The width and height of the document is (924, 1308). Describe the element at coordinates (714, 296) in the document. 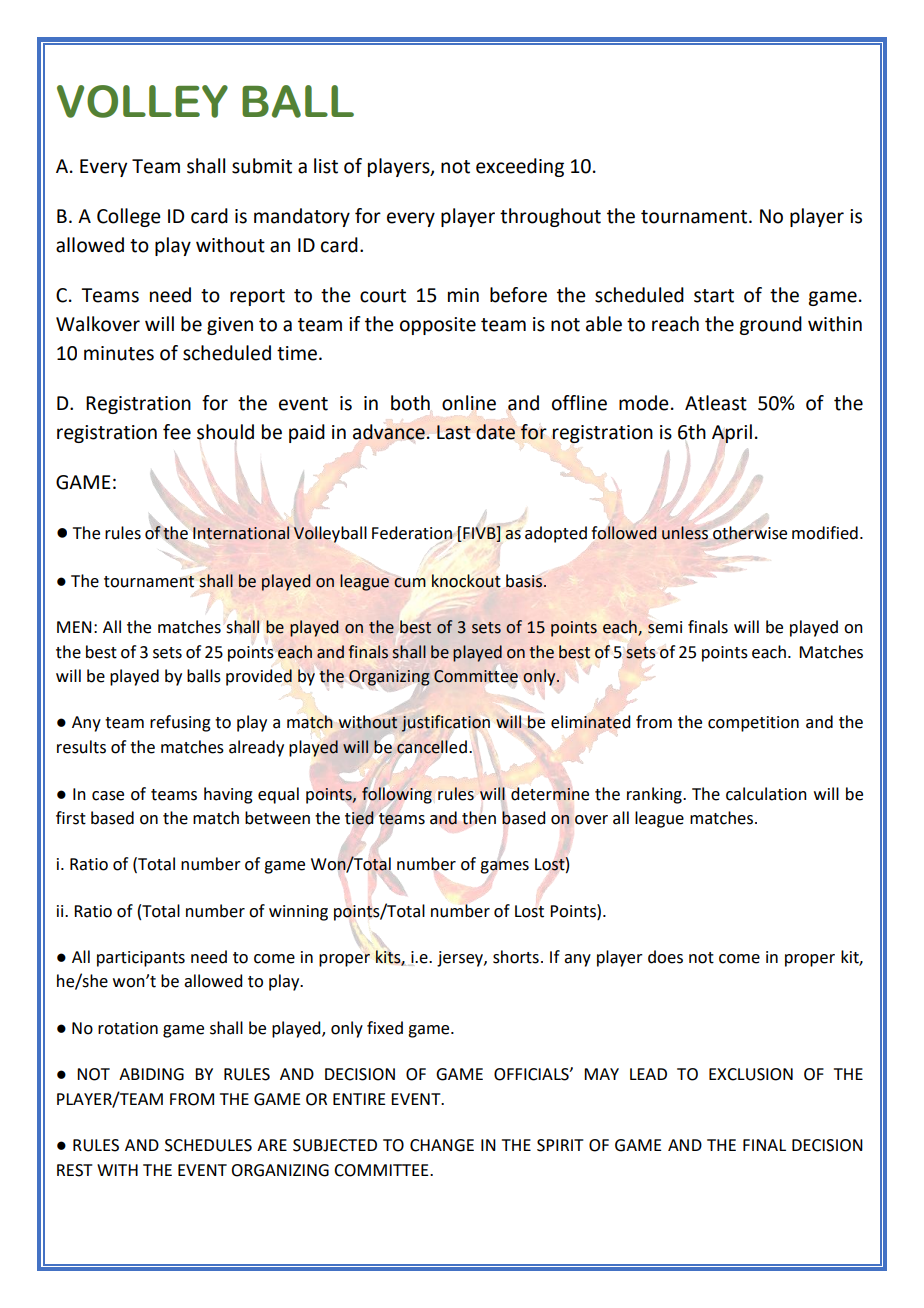

I see `start` at that location.
